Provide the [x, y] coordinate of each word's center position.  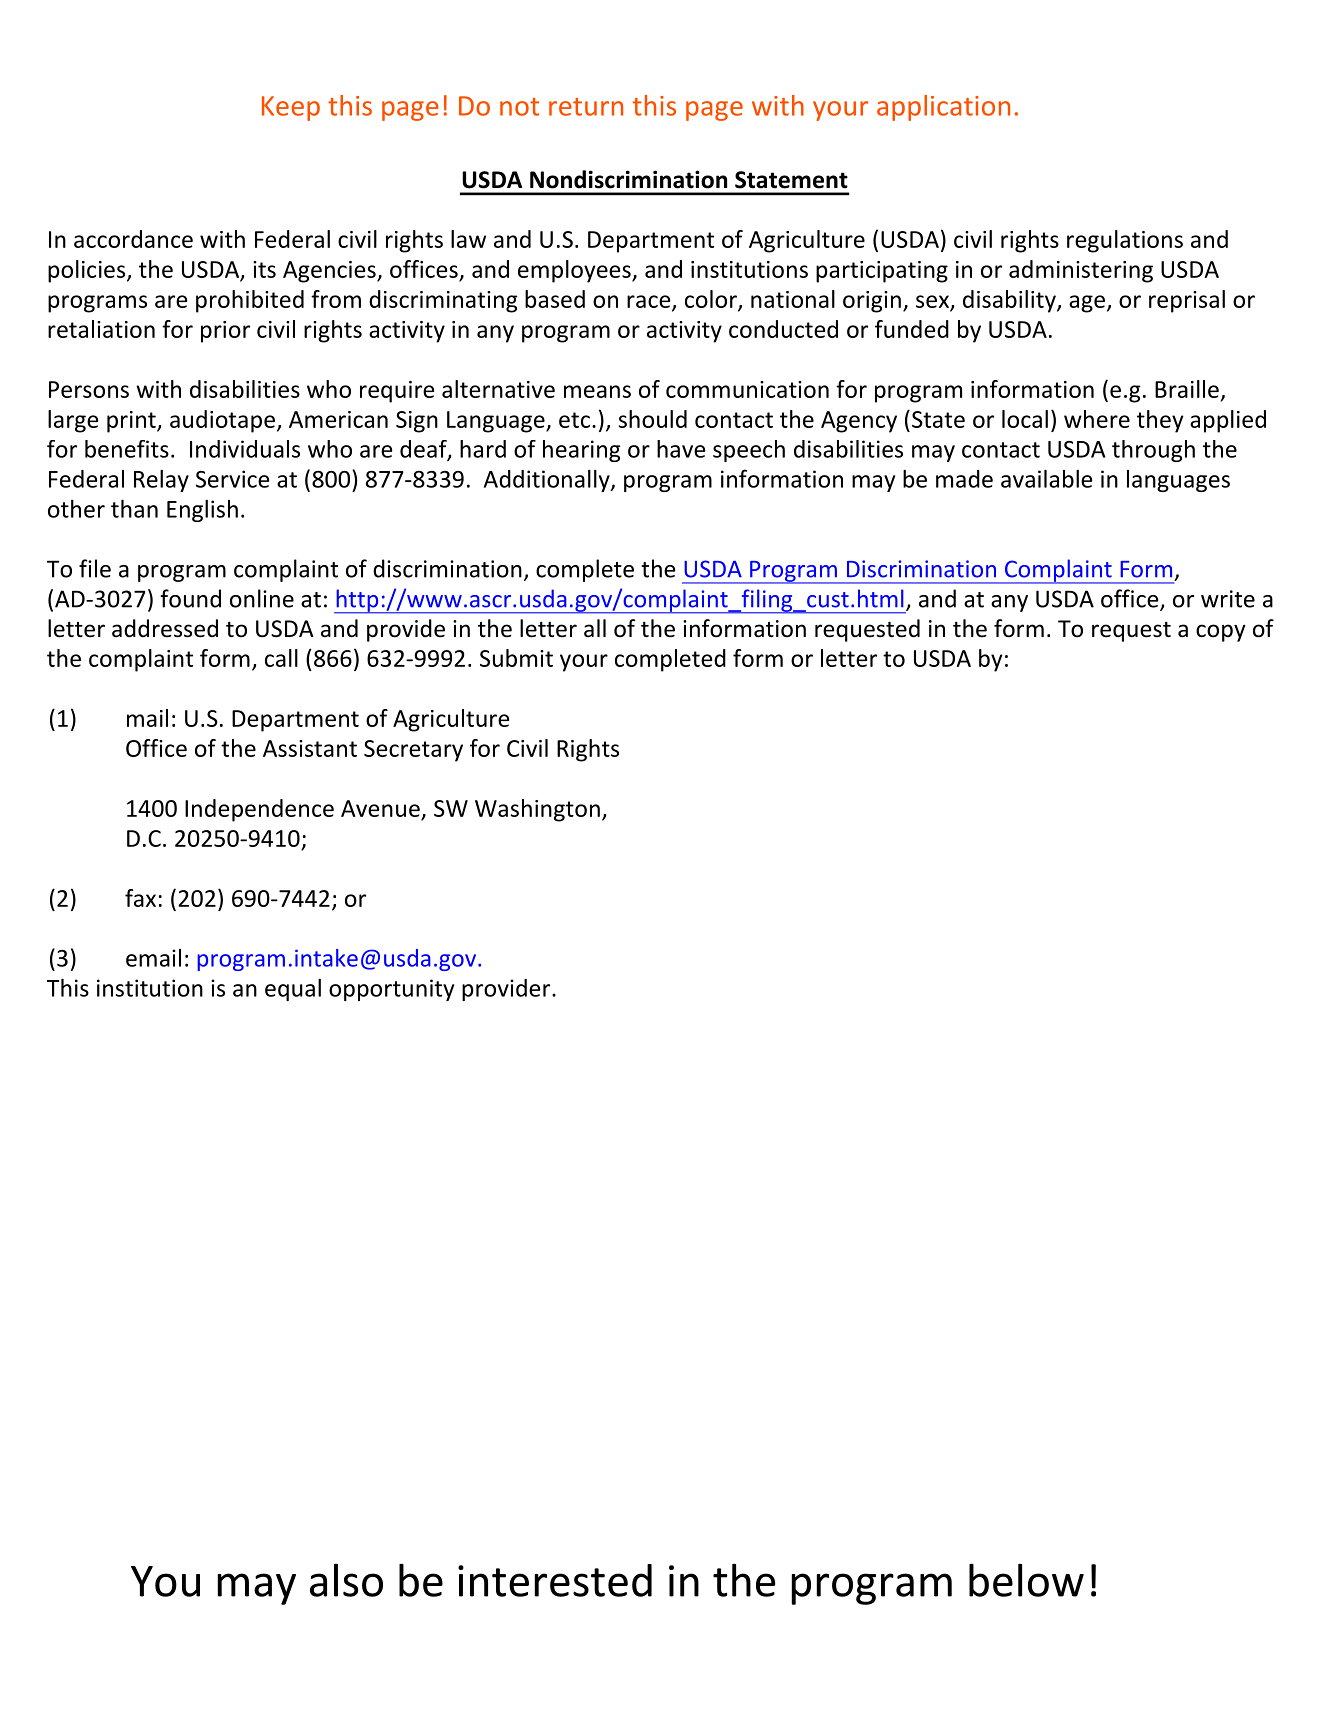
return [586, 107]
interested [555, 1580]
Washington [537, 810]
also [346, 1580]
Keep [291, 108]
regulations [1125, 241]
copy [1221, 633]
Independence [259, 810]
